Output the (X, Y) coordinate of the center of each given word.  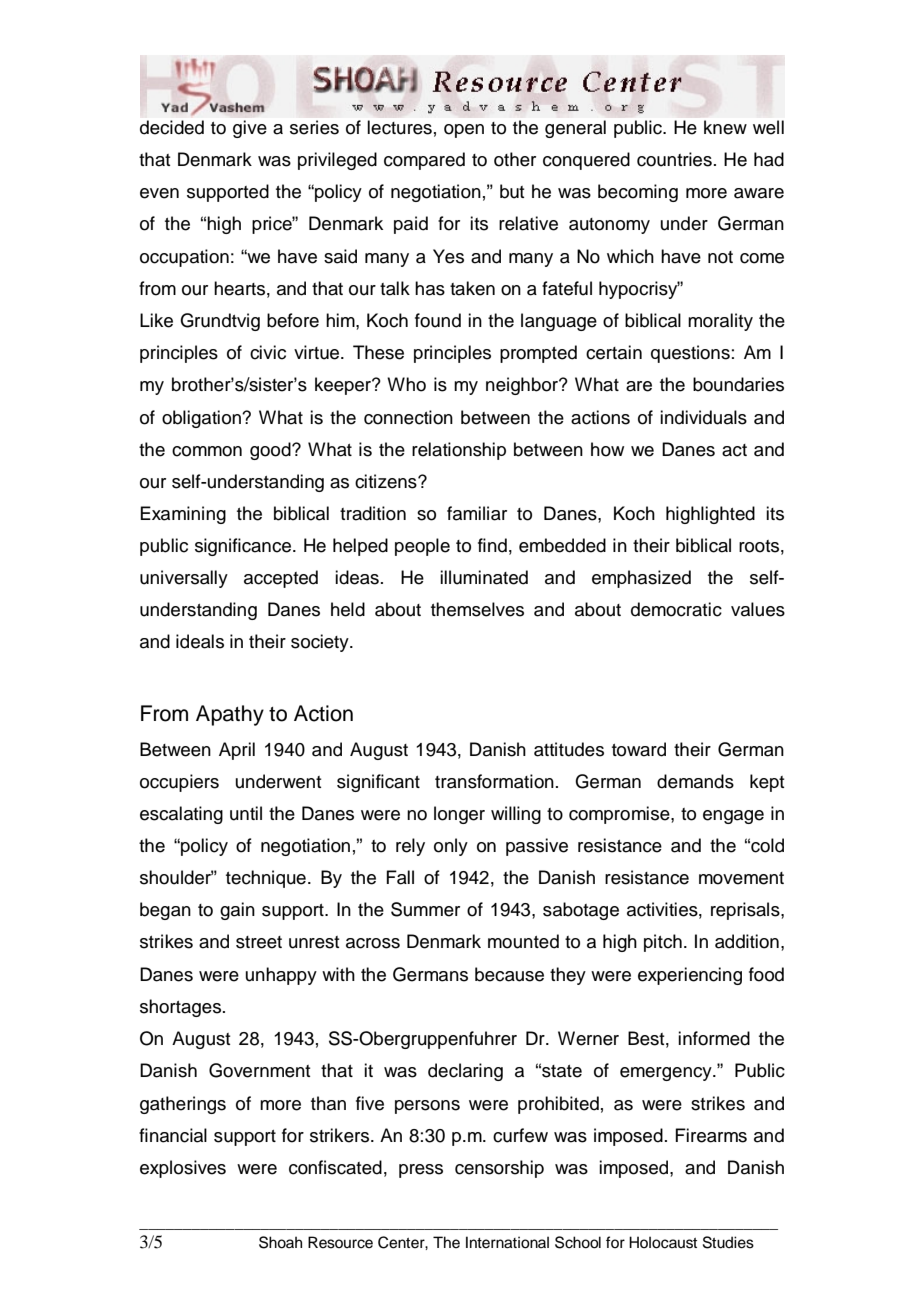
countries (674, 159)
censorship (499, 1169)
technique (266, 879)
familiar (477, 513)
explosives (183, 1169)
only (451, 847)
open (464, 131)
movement (741, 878)
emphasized (641, 579)
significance (243, 547)
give (250, 129)
